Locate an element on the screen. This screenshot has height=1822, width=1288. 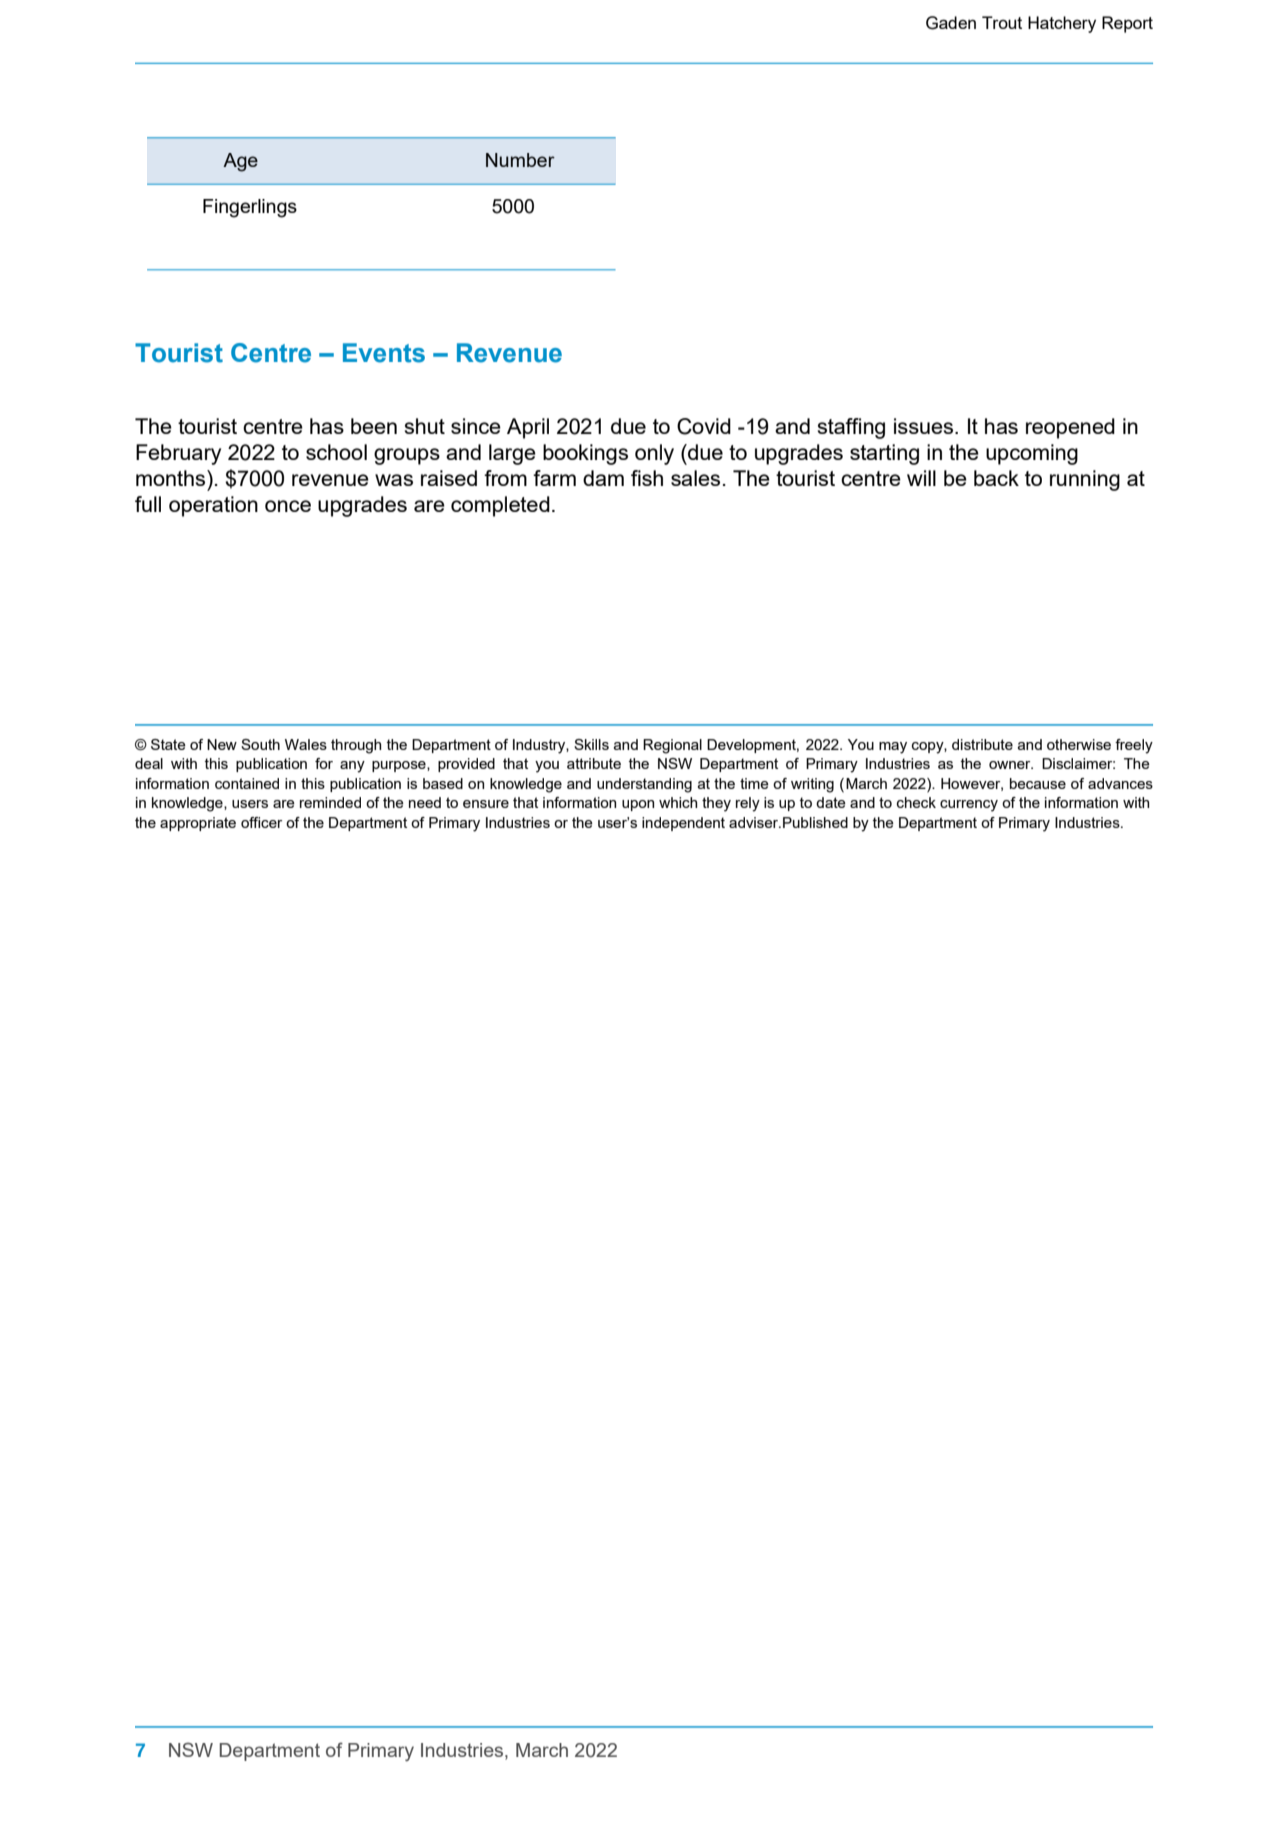
contained is located at coordinates (247, 783).
